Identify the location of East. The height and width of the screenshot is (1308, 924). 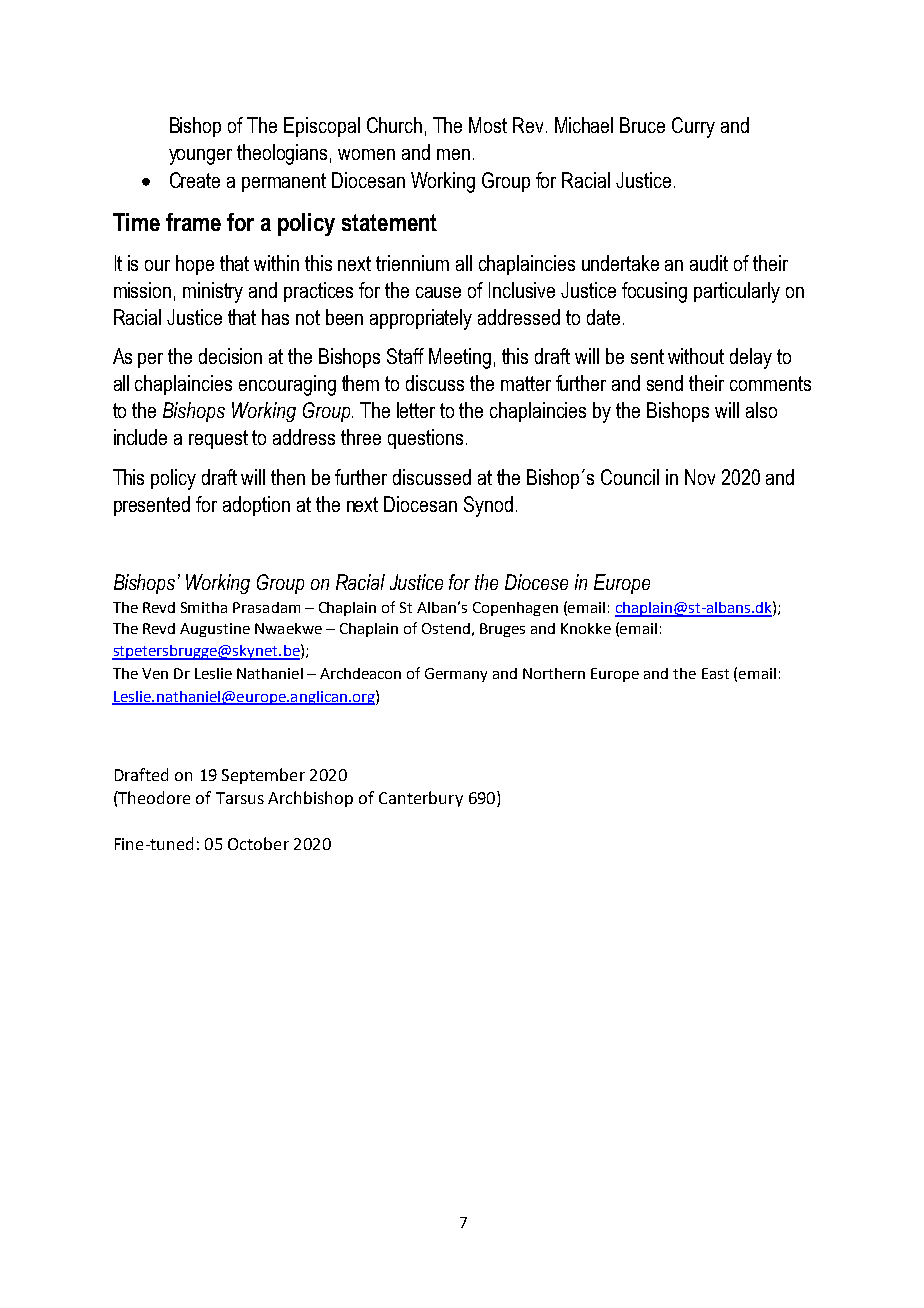
(715, 673).
